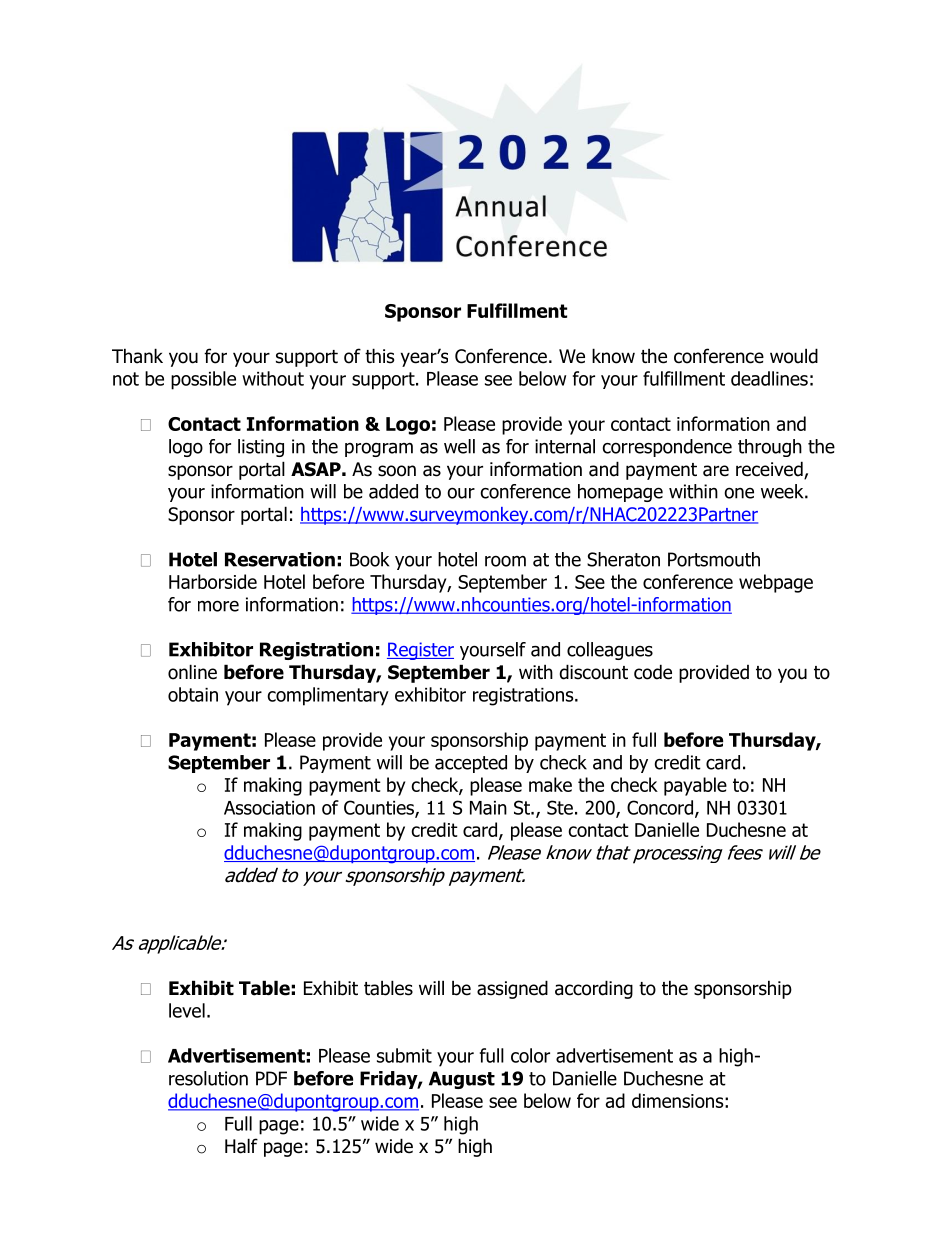 The image size is (952, 1233). Describe the element at coordinates (512, 989) in the screenshot. I see `assigned` at that location.
